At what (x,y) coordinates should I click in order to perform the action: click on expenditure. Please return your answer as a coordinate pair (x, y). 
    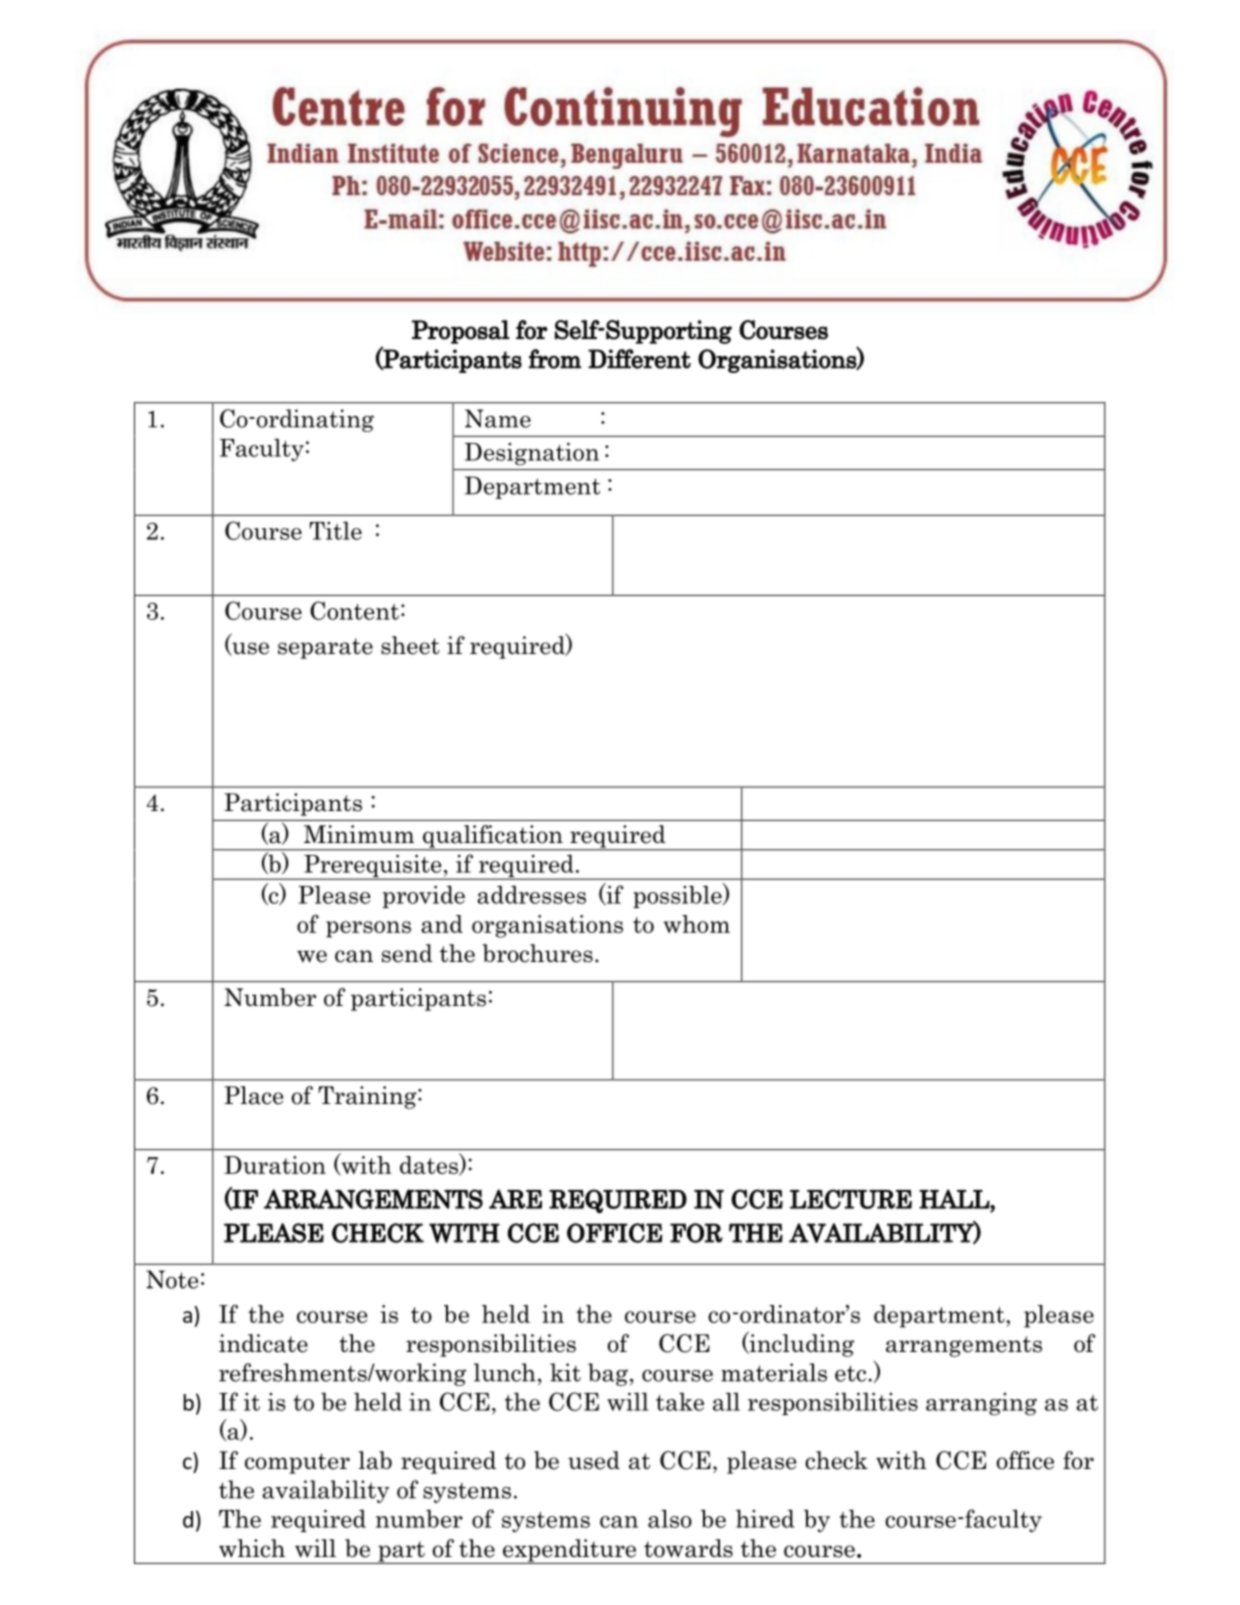
    Looking at the image, I should click on (570, 1551).
